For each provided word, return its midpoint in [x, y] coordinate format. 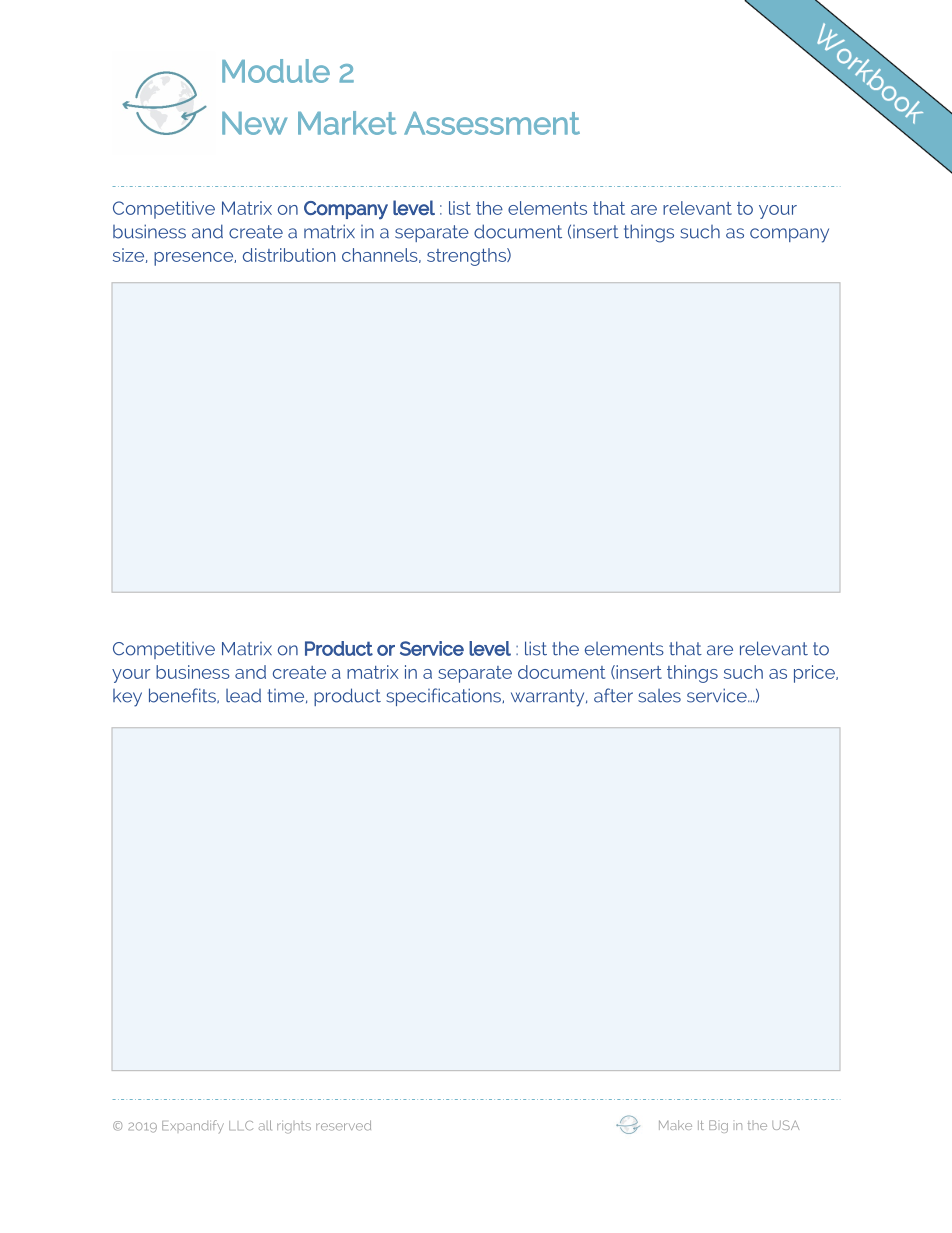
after [613, 695]
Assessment [492, 123]
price [815, 674]
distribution [289, 255]
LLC [241, 1126]
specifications [445, 697]
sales [659, 696]
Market [347, 123]
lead [243, 696]
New [254, 123]
